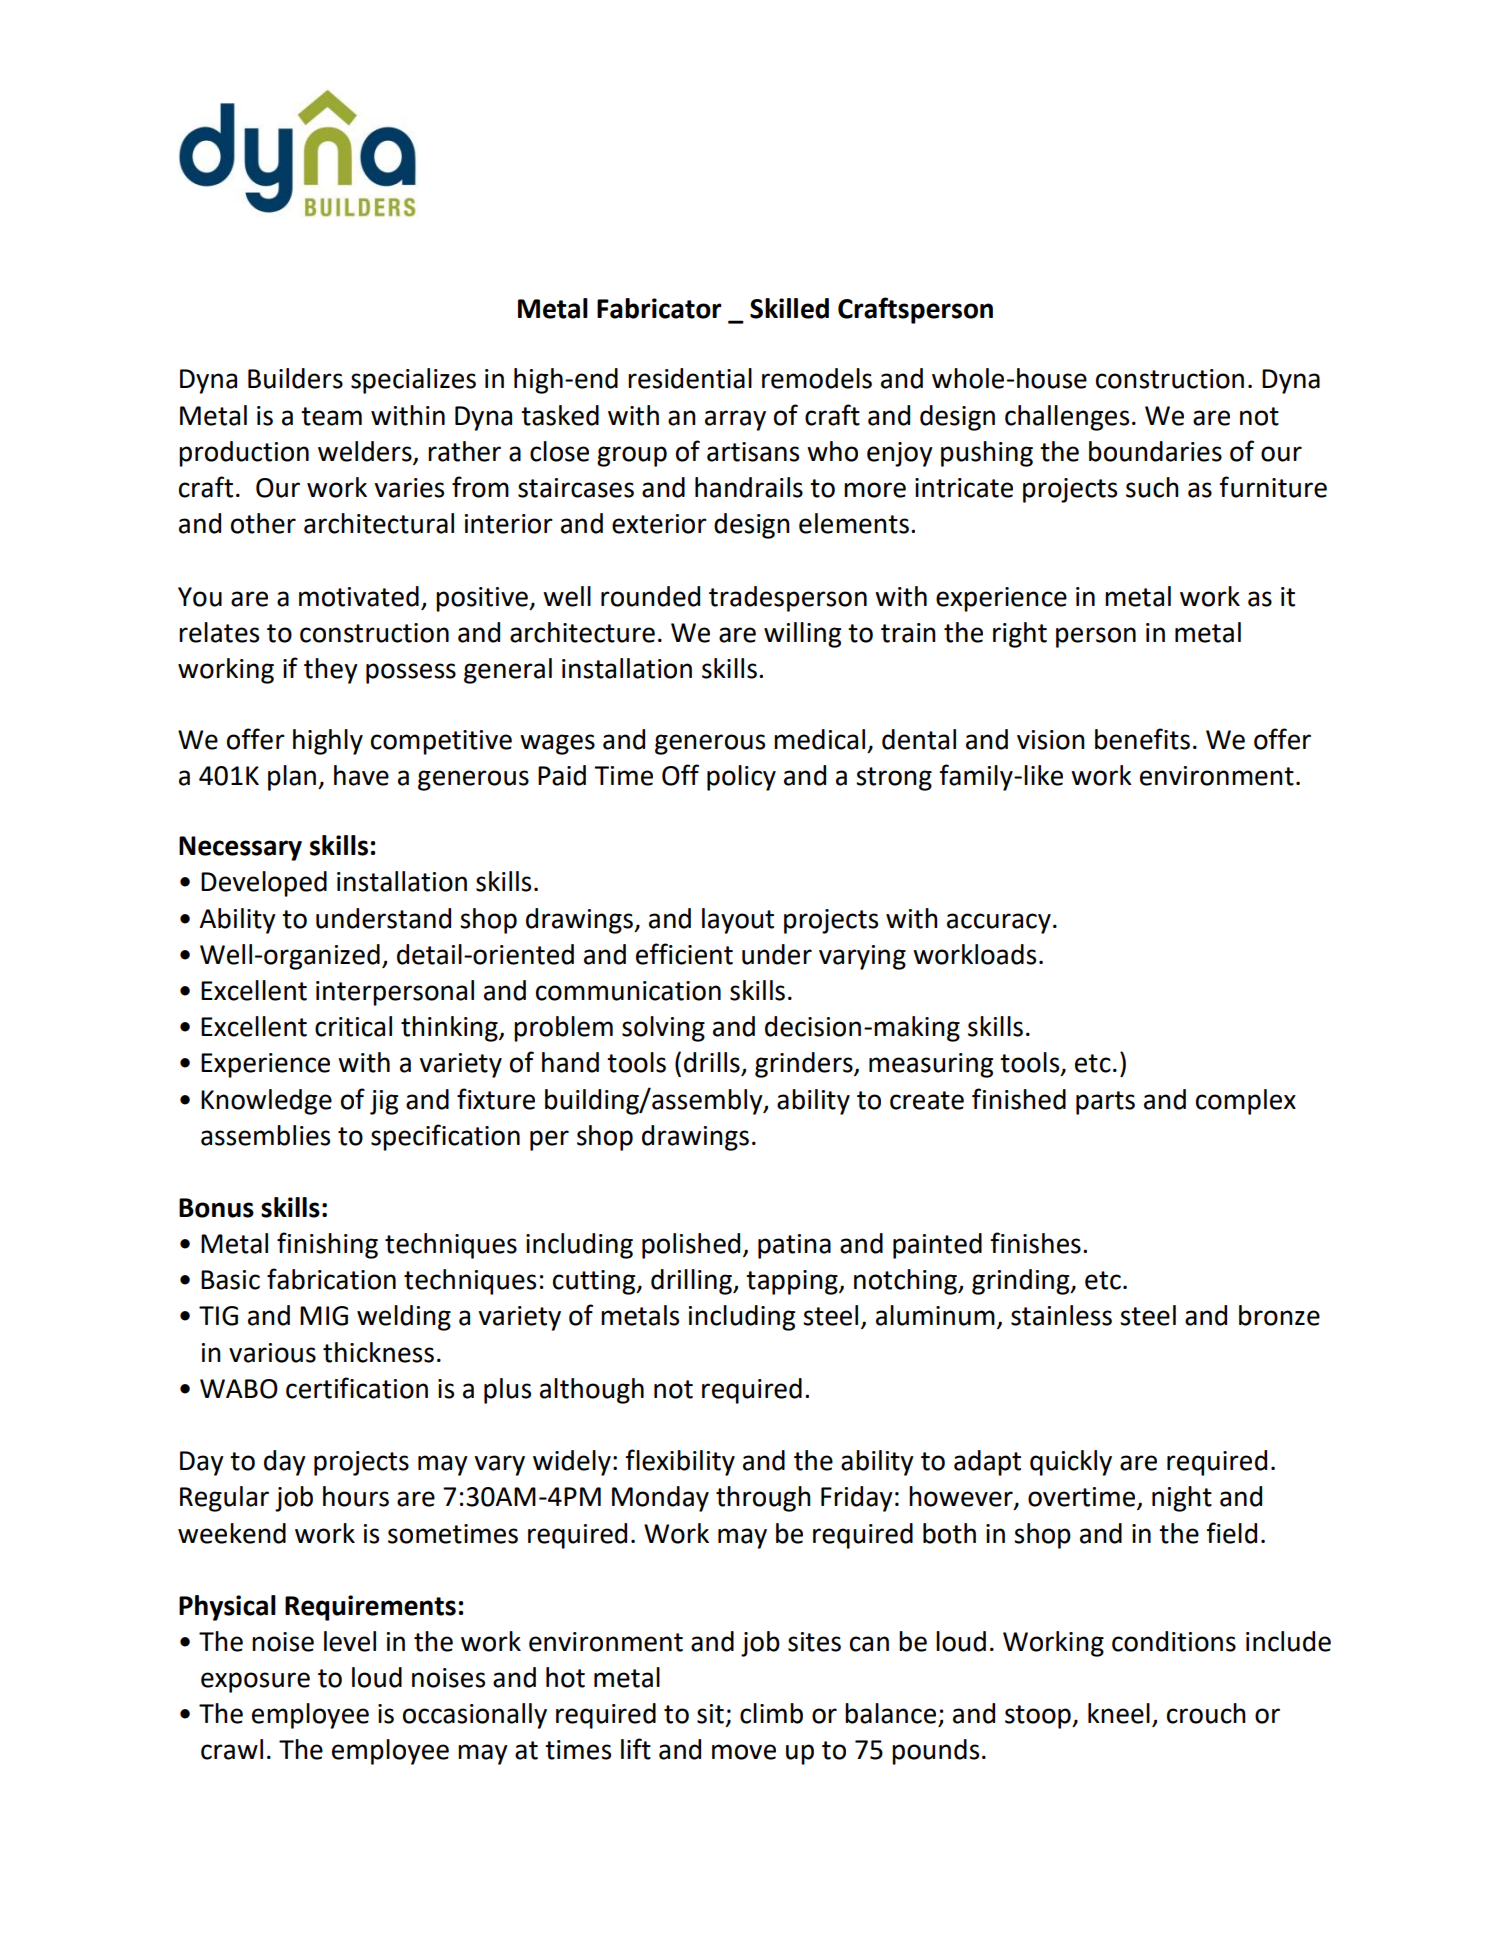  Describe the element at coordinates (1142, 739) in the page. I see `benefits` at that location.
